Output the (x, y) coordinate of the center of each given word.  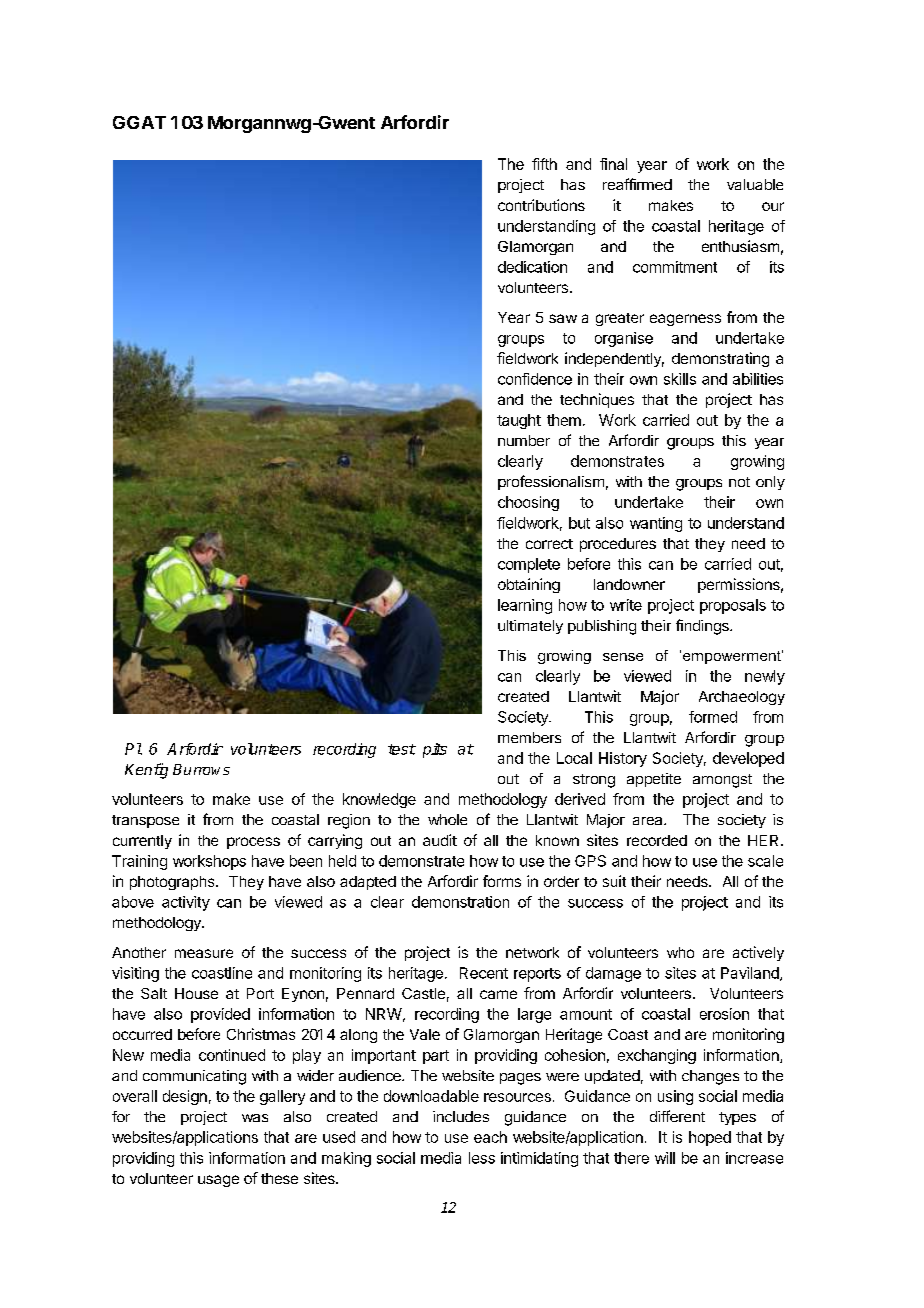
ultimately (530, 627)
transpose (145, 821)
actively (758, 953)
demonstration (460, 902)
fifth (544, 164)
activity (186, 903)
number (524, 440)
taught (519, 421)
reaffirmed (637, 184)
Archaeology (742, 698)
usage (218, 1181)
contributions (541, 205)
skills (680, 379)
